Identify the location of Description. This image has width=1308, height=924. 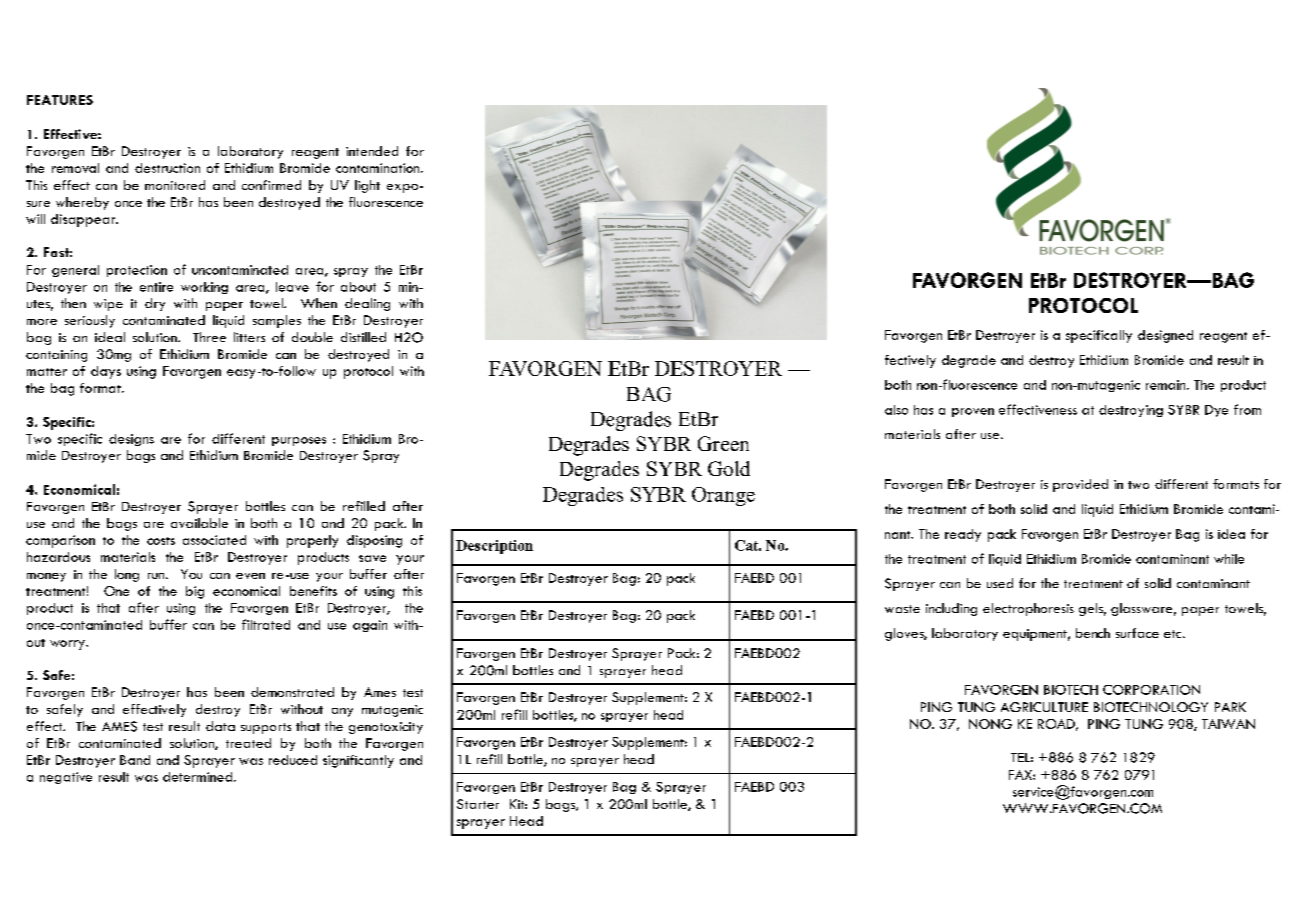
(494, 547).
